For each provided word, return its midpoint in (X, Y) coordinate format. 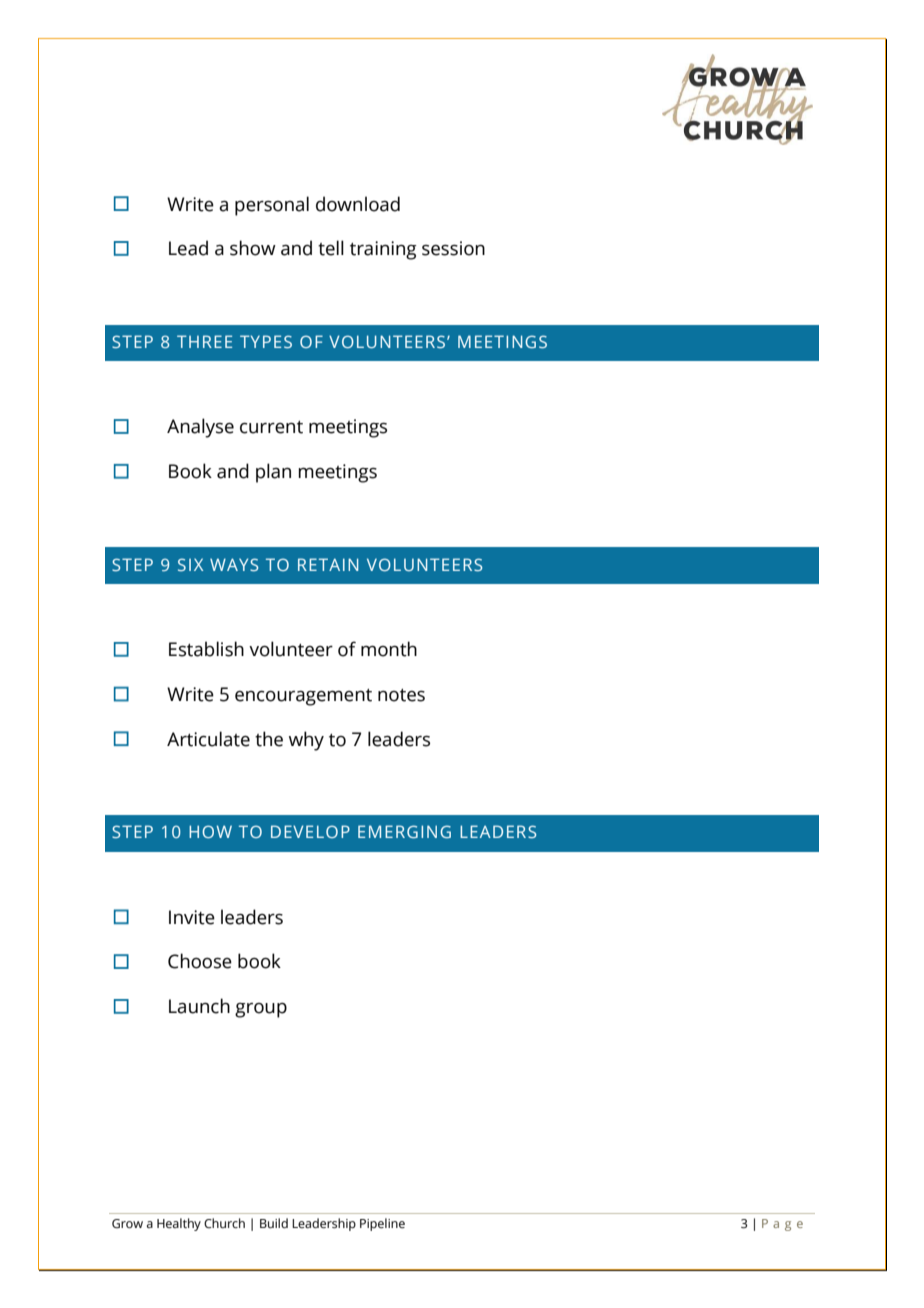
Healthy (179, 1224)
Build (274, 1223)
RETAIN (328, 564)
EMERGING (404, 831)
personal (272, 206)
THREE (204, 341)
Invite (192, 917)
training (383, 250)
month (389, 649)
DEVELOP (310, 831)
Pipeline (382, 1224)
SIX (190, 564)
